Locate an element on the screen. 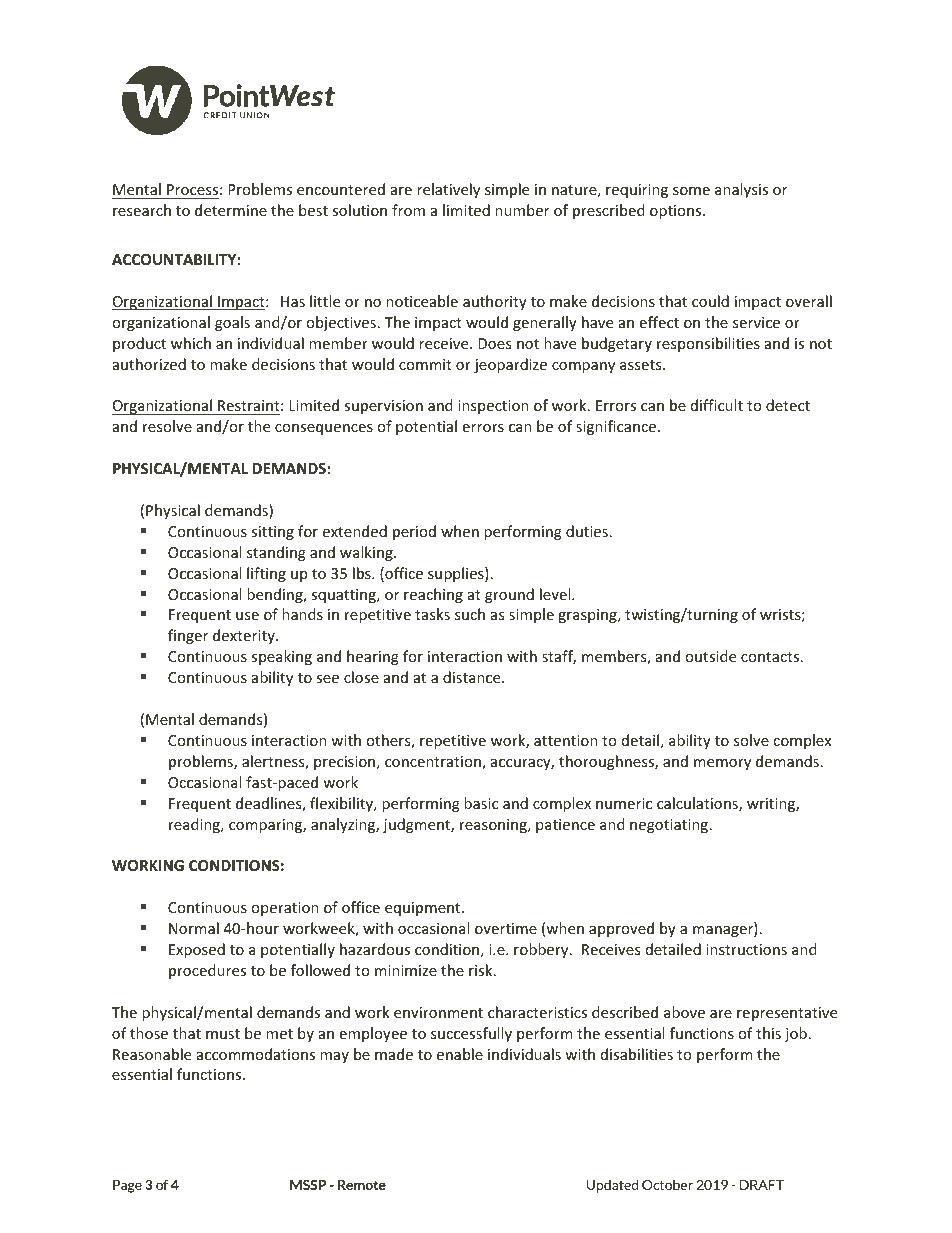  Normal is located at coordinates (194, 928).
